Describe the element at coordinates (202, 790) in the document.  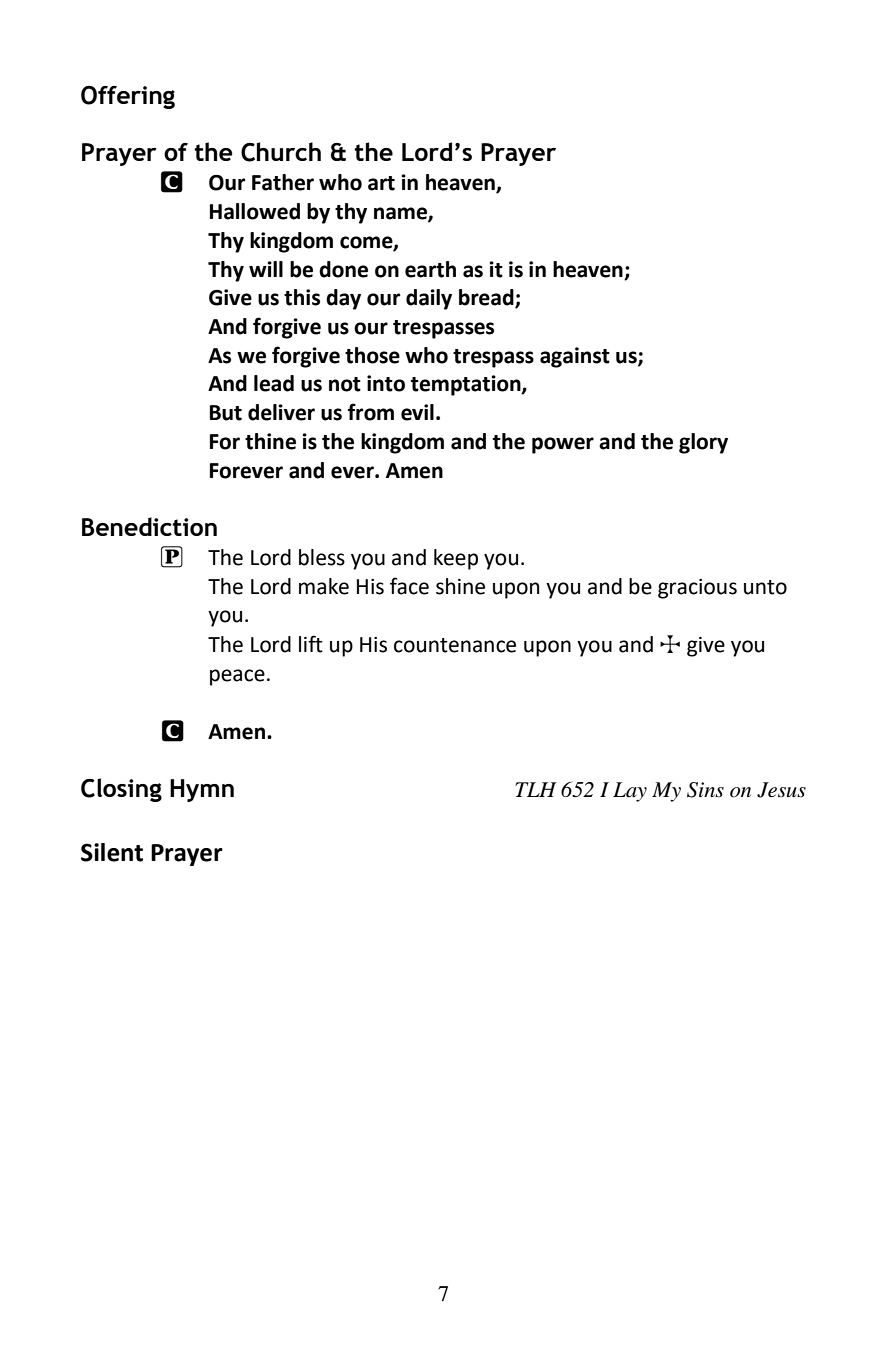
I see `Hymn` at that location.
